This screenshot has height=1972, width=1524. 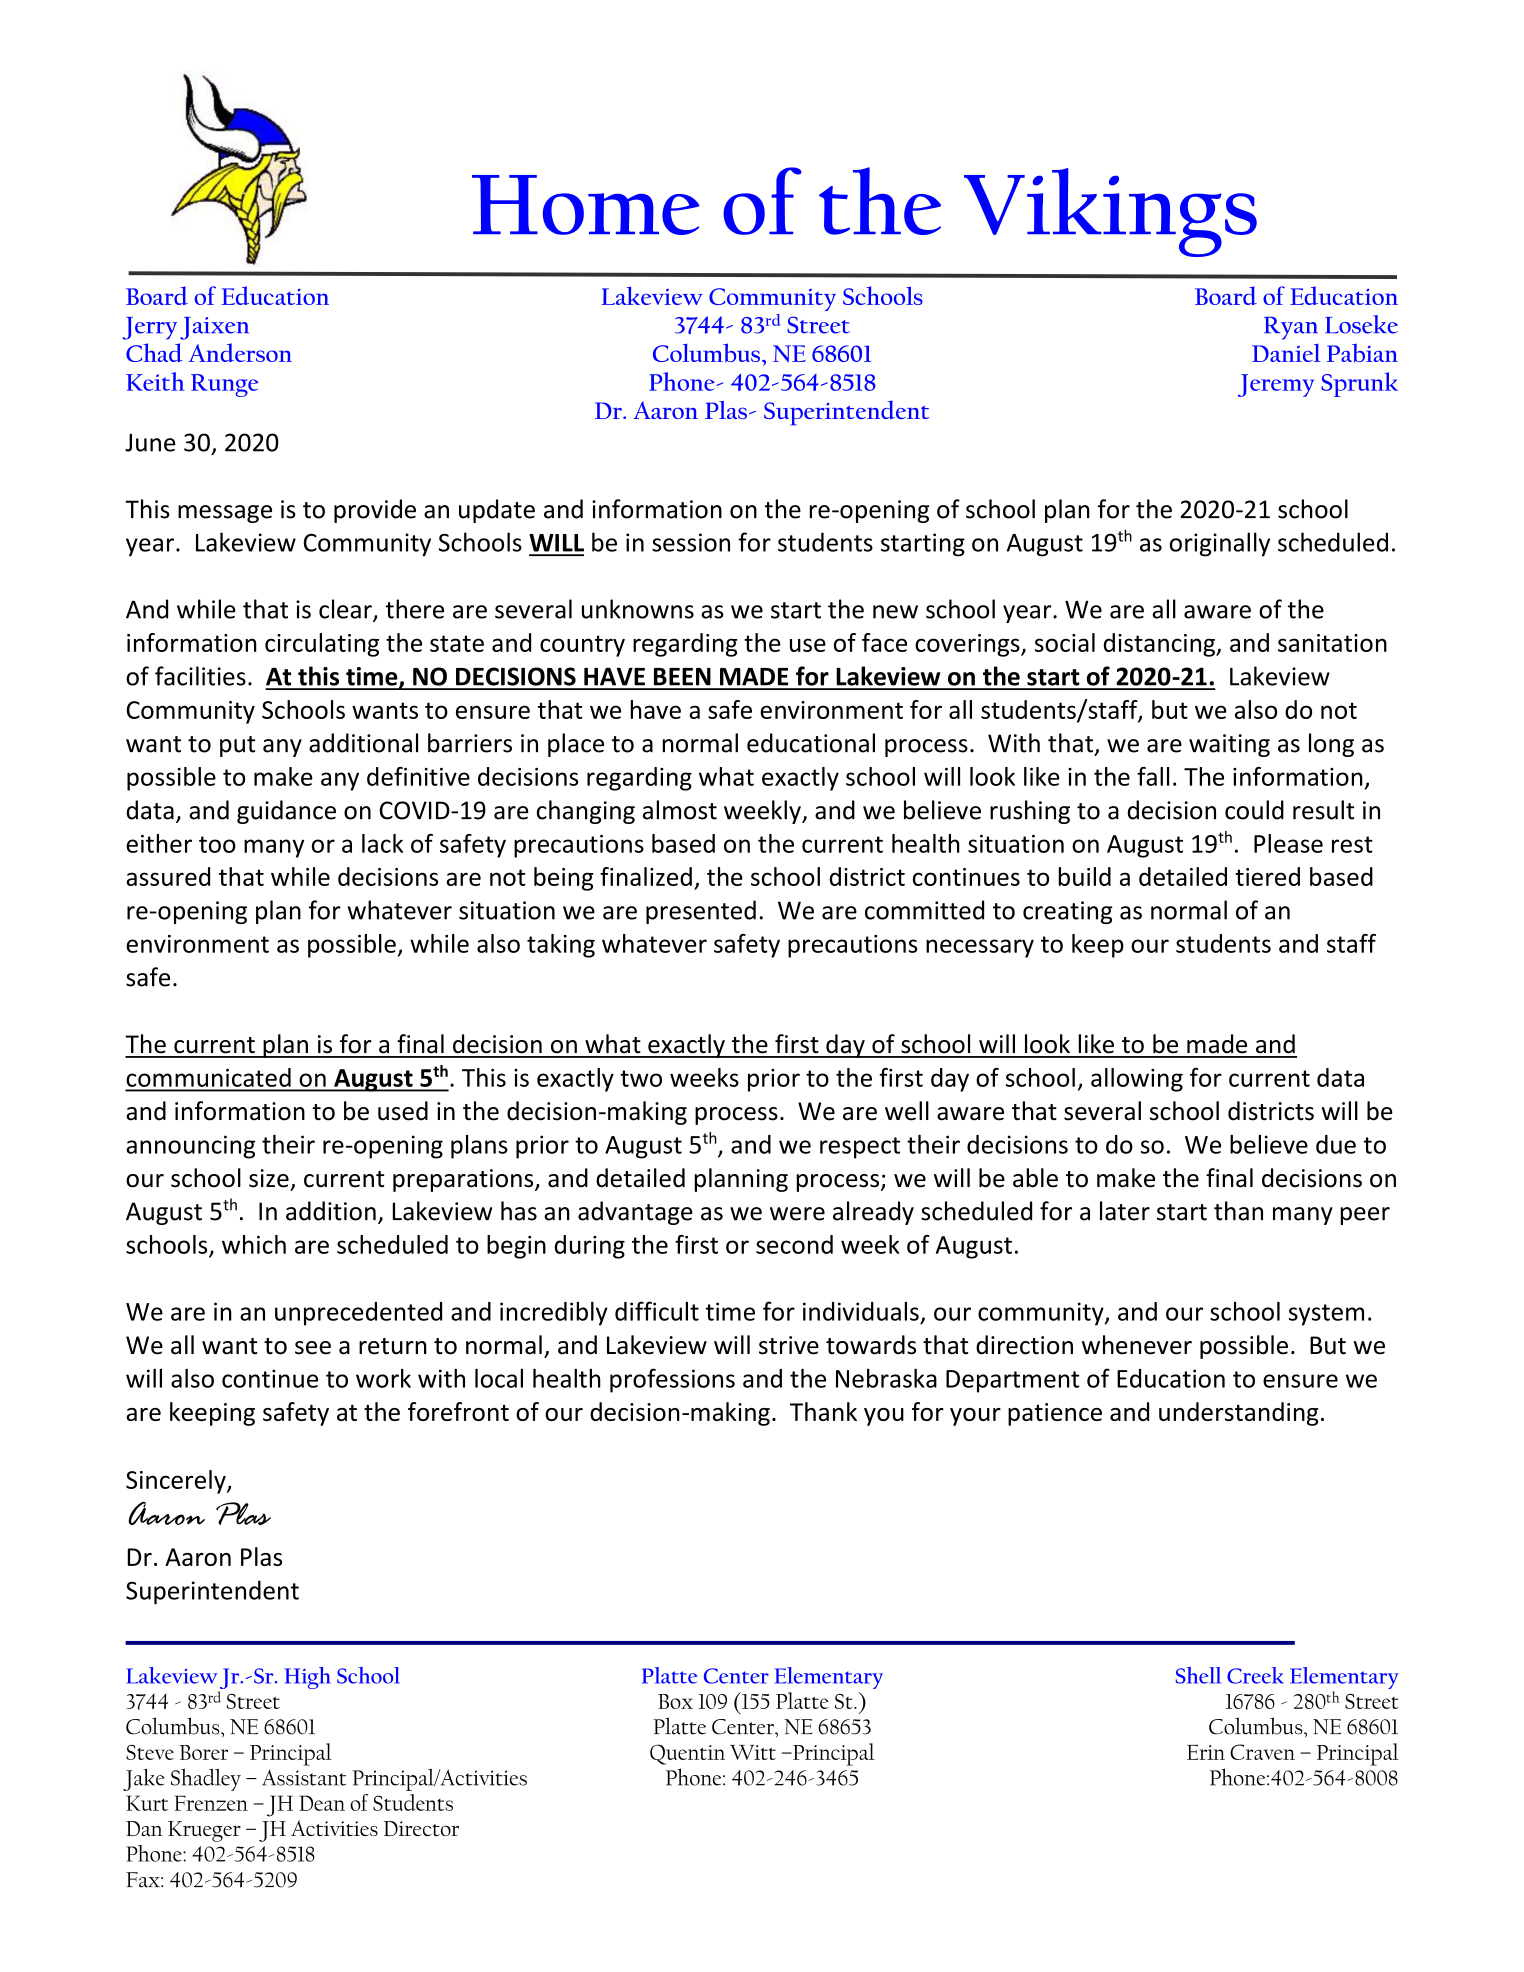 What do you see at coordinates (1238, 1414) in the screenshot?
I see `understanding` at bounding box center [1238, 1414].
